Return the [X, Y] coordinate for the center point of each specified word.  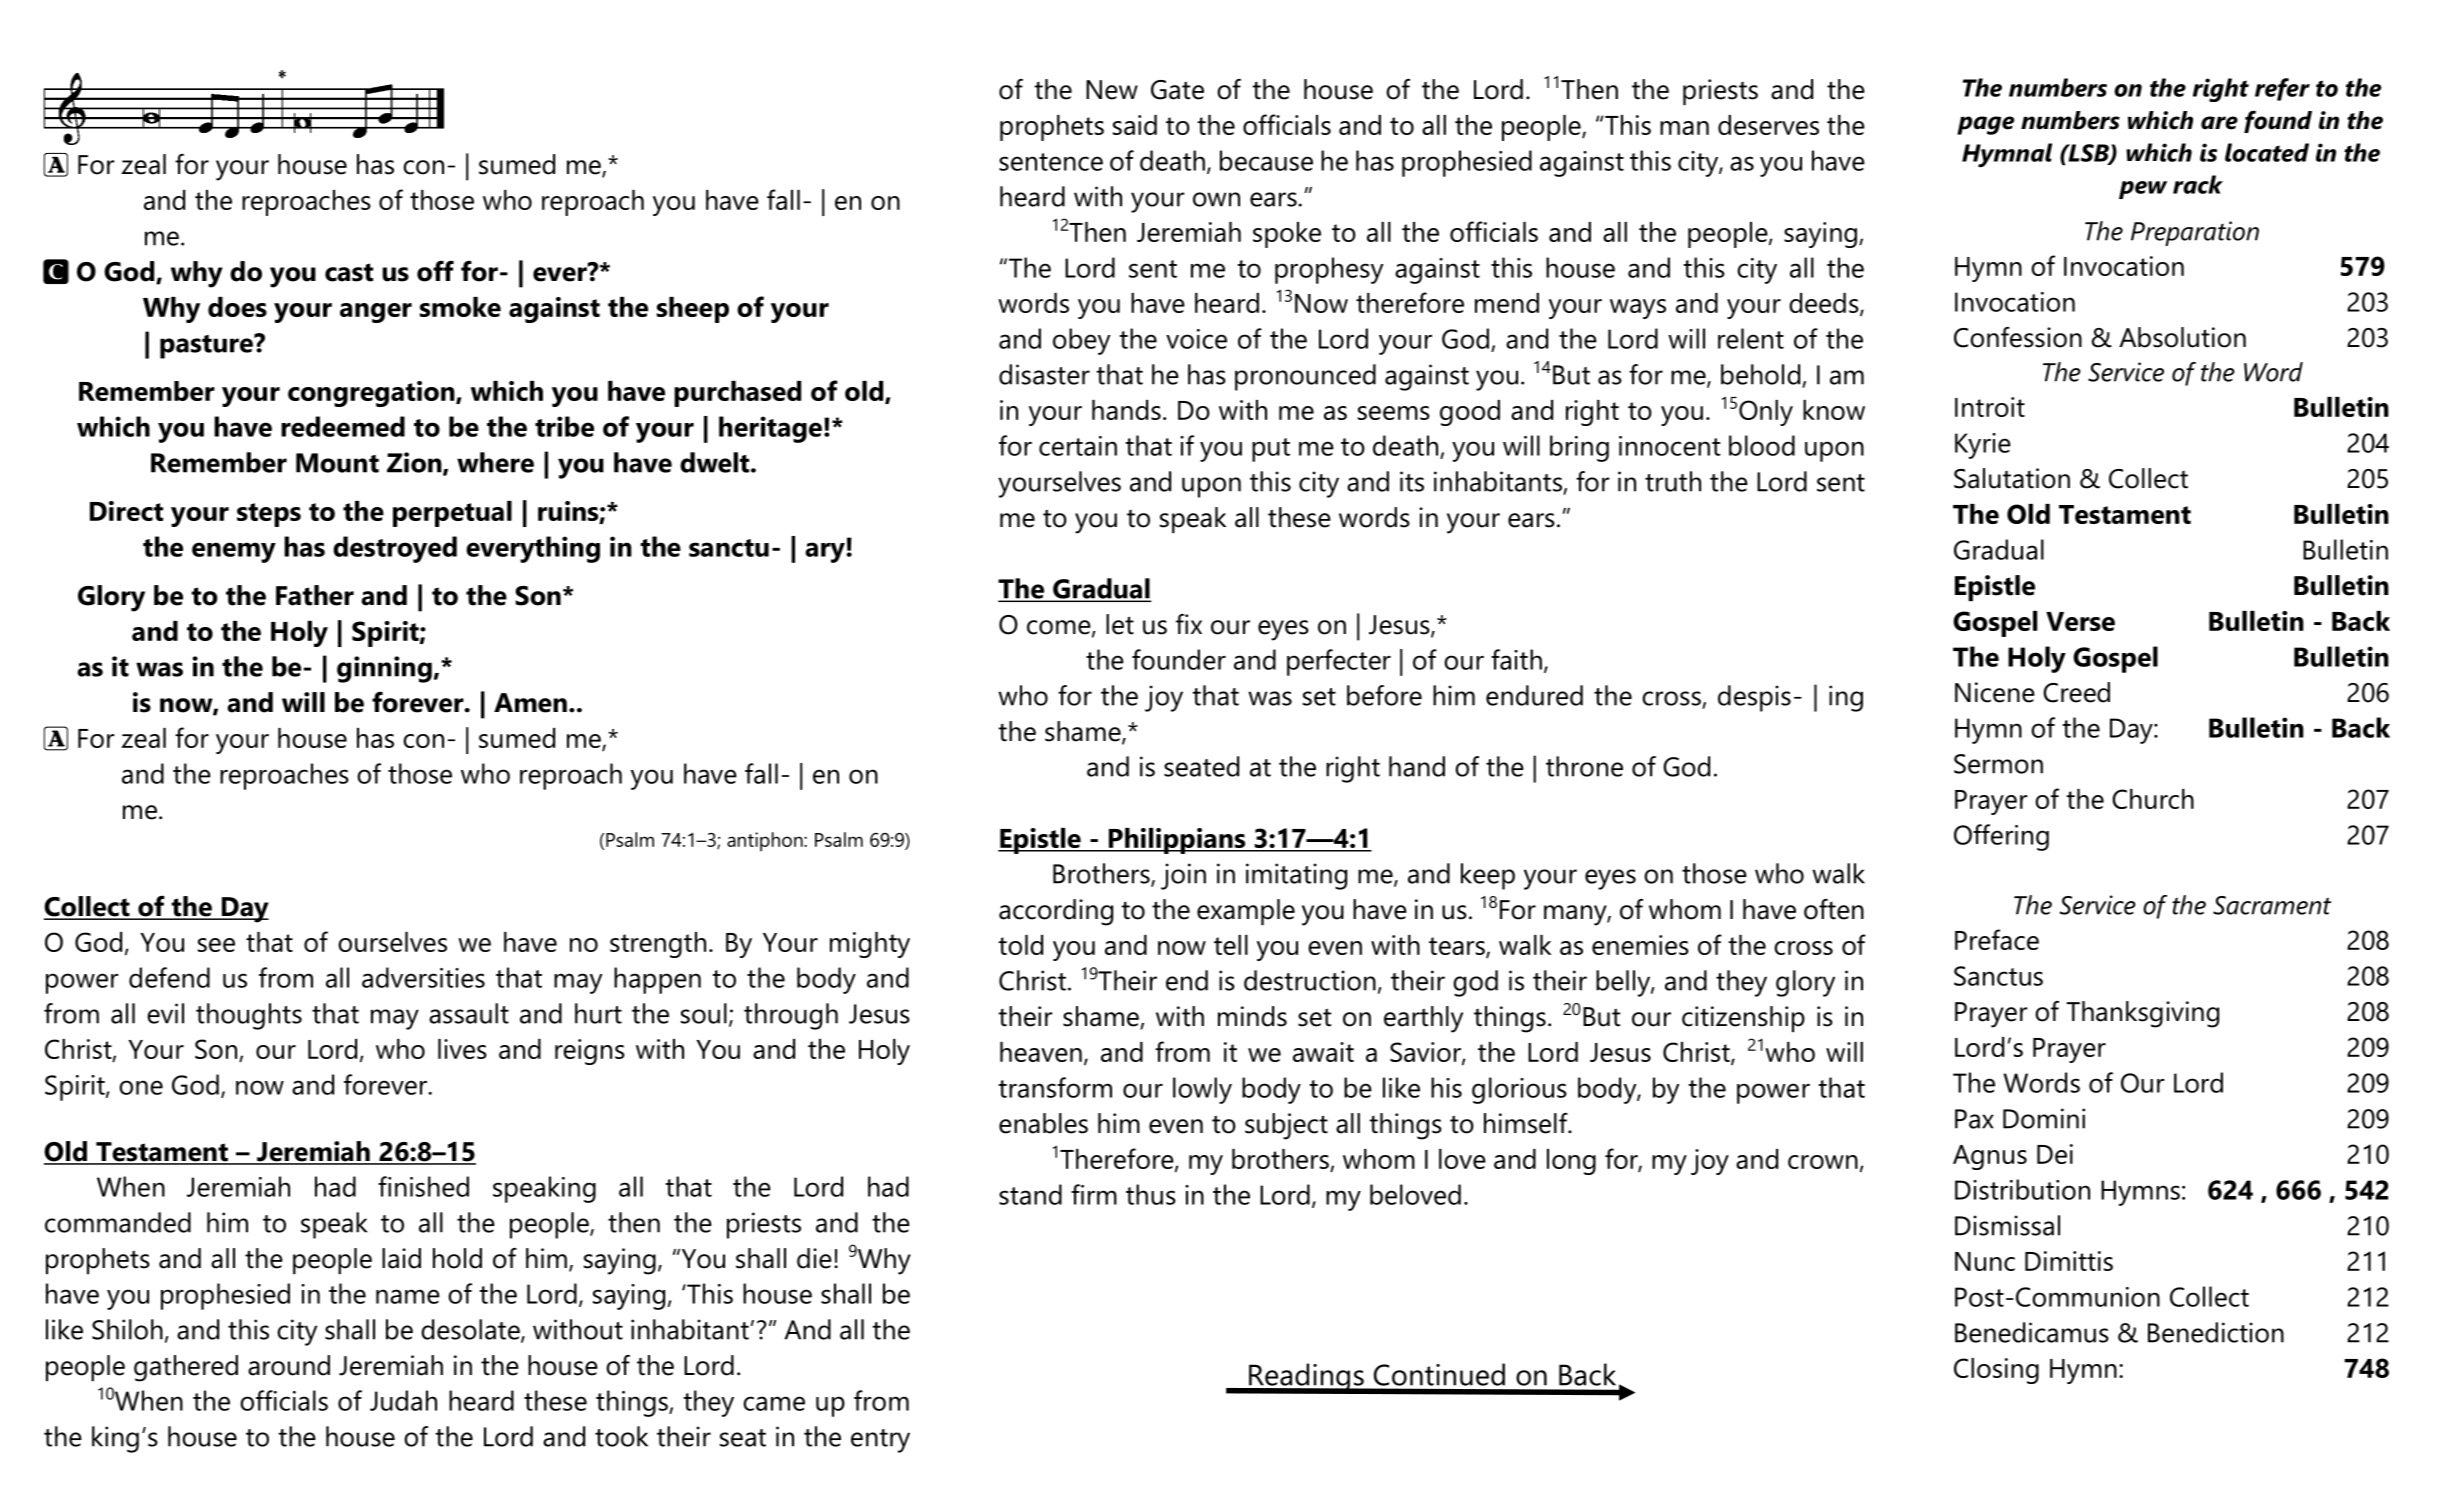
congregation [372, 394]
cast [349, 272]
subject [1286, 1126]
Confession [2018, 337]
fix [1189, 624]
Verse [2080, 621]
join [1183, 876]
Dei [2055, 1154]
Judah [403, 1400]
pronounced [1305, 377]
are [2219, 123]
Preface [1997, 939]
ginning [384, 669]
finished [423, 1186]
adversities [423, 977]
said [1135, 125]
